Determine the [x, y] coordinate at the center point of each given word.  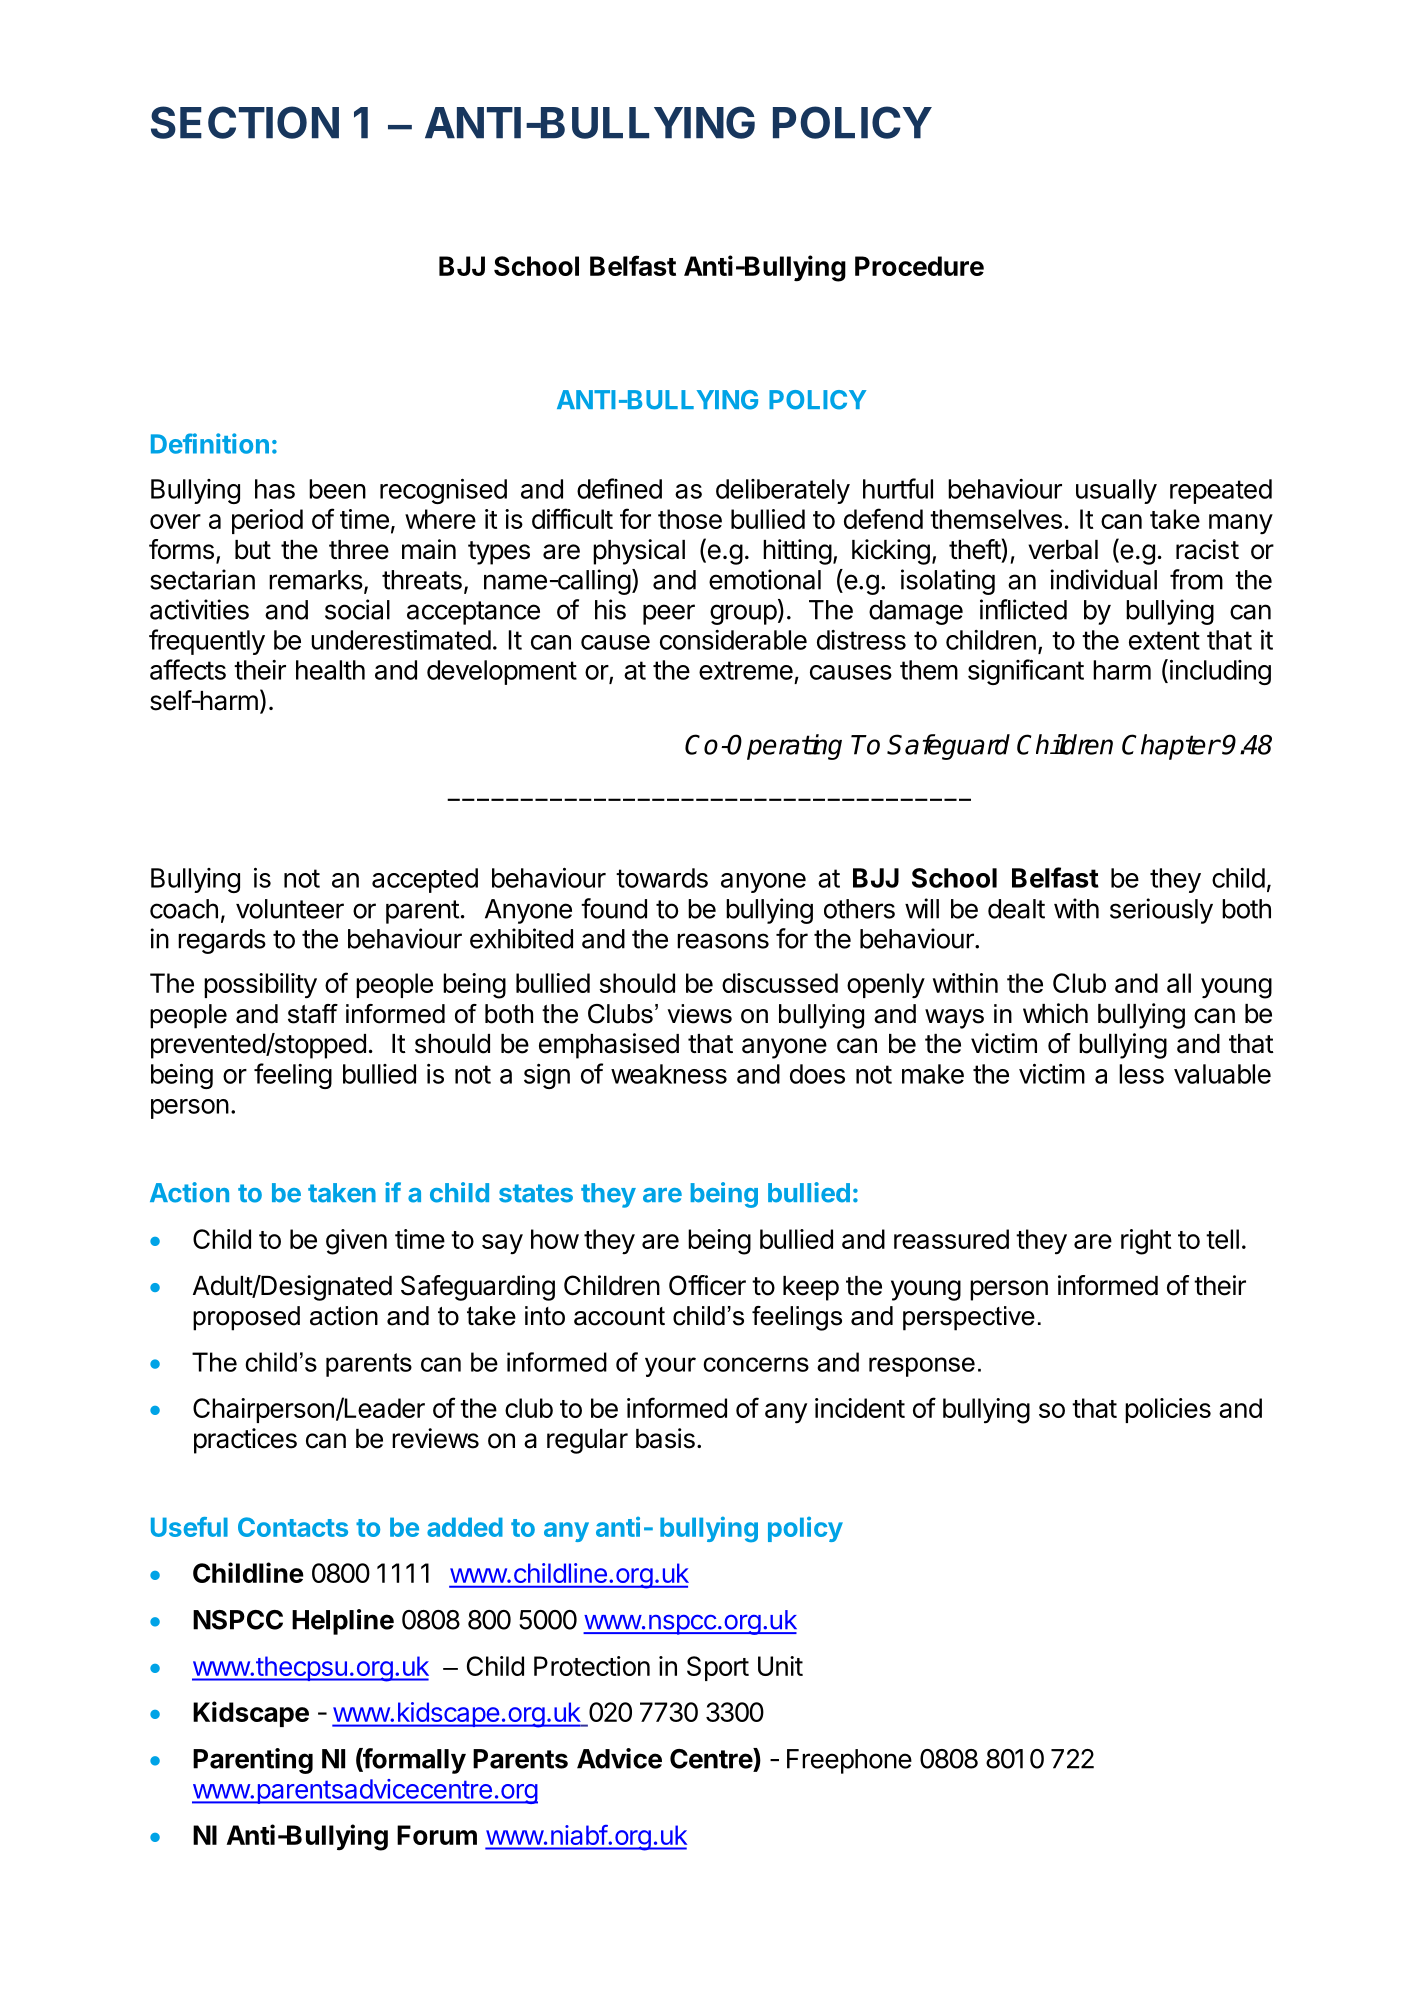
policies [1168, 1410]
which [1055, 1013]
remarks [316, 580]
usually [1116, 491]
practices [245, 1441]
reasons [723, 941]
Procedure [919, 266]
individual [1103, 579]
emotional [765, 579]
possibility [260, 986]
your [670, 1367]
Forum [437, 1835]
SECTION [245, 122]
